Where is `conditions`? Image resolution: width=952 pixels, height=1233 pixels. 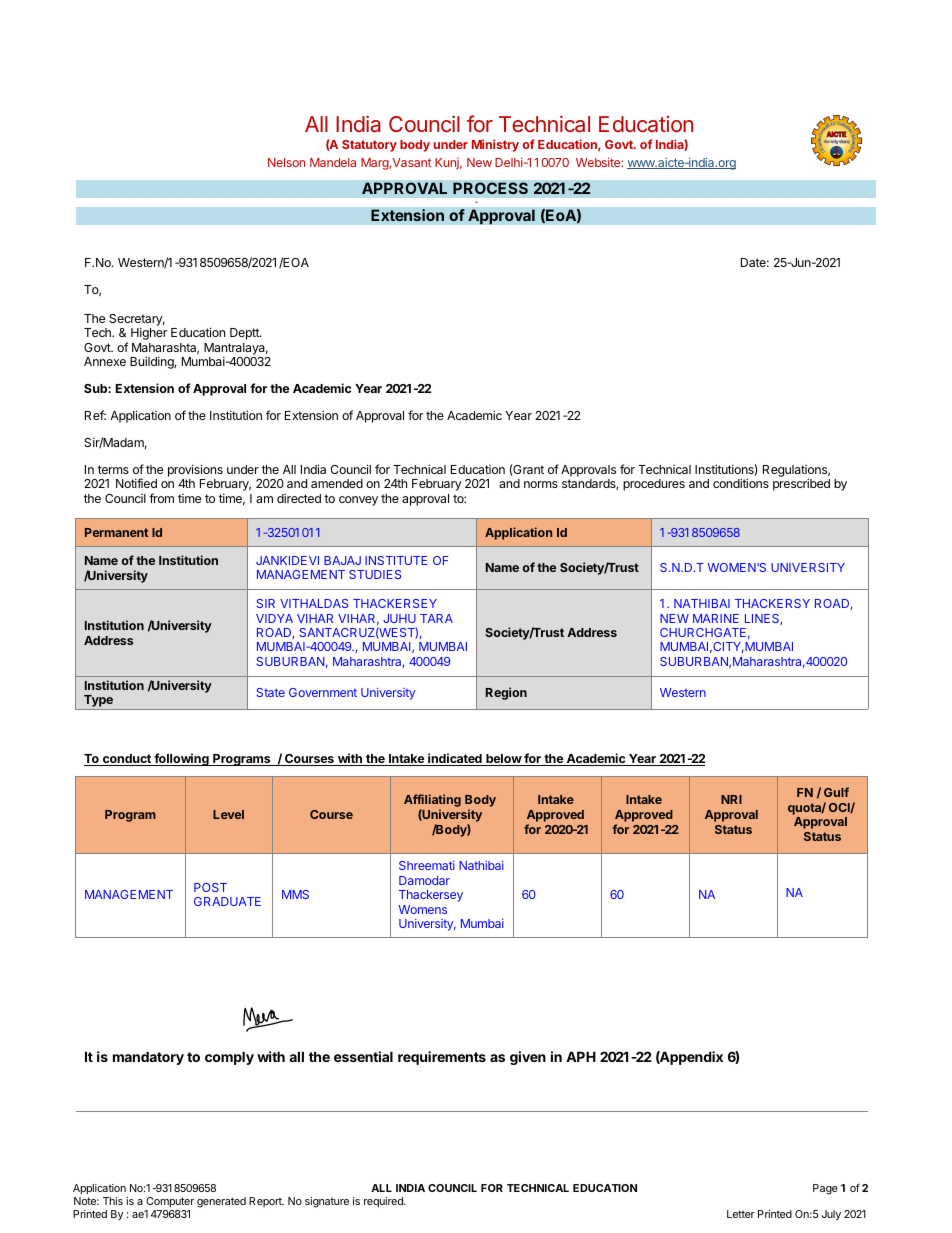
conditions is located at coordinates (741, 483).
